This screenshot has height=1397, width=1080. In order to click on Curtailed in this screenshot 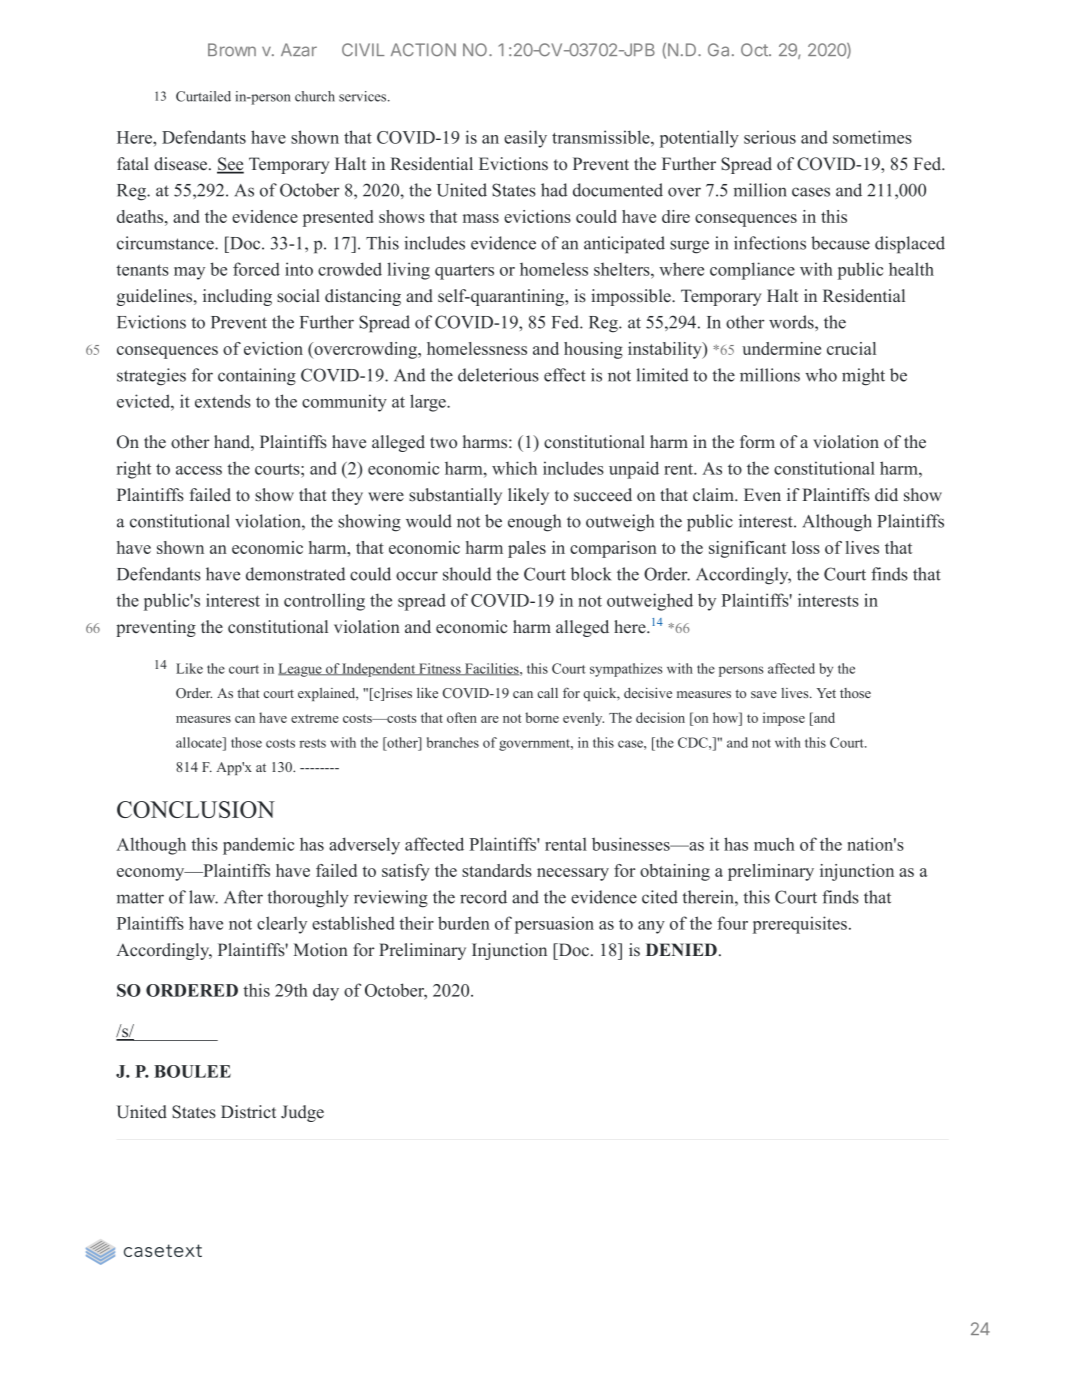, I will do `click(203, 96)`.
